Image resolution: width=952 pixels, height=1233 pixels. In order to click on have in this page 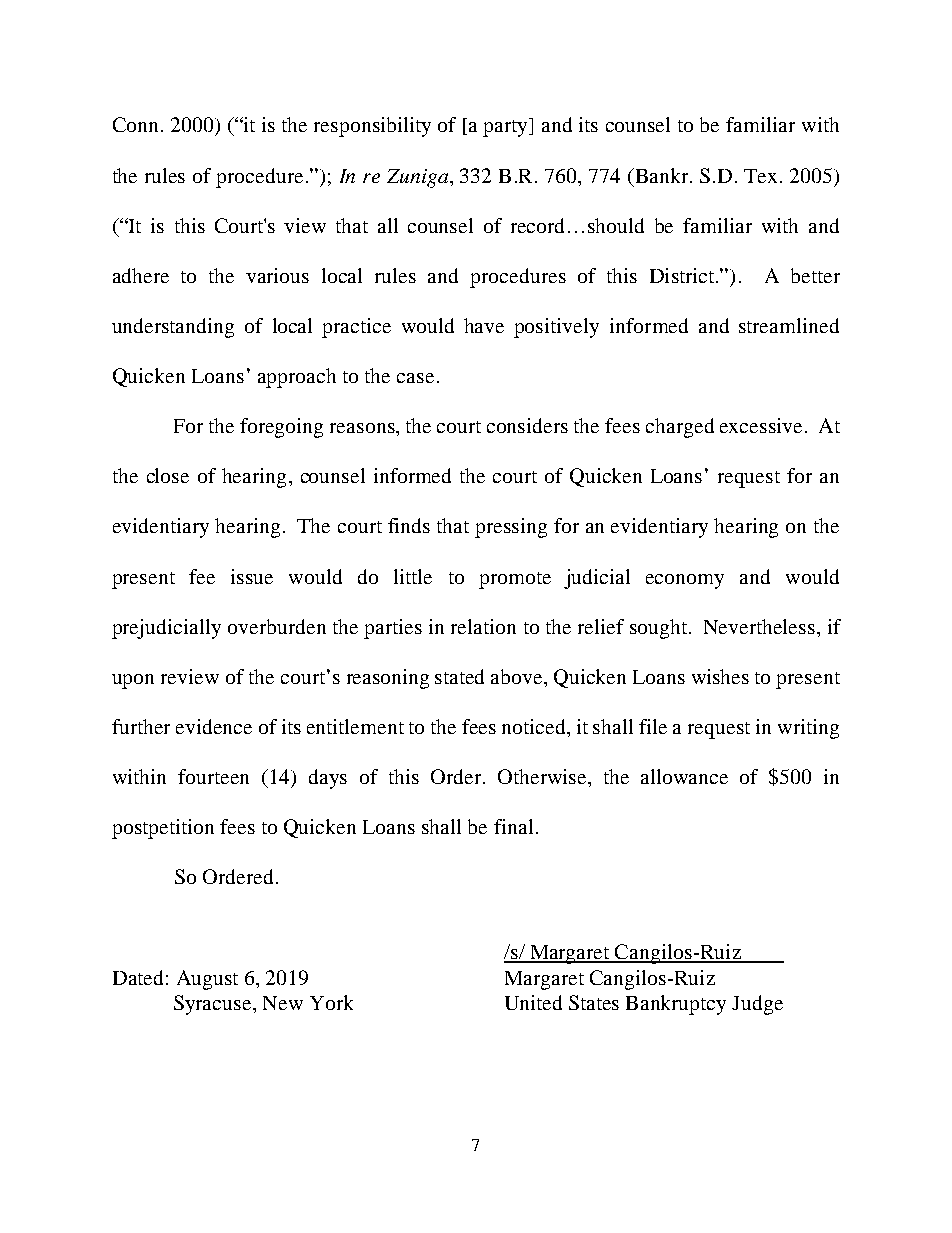, I will do `click(484, 325)`.
